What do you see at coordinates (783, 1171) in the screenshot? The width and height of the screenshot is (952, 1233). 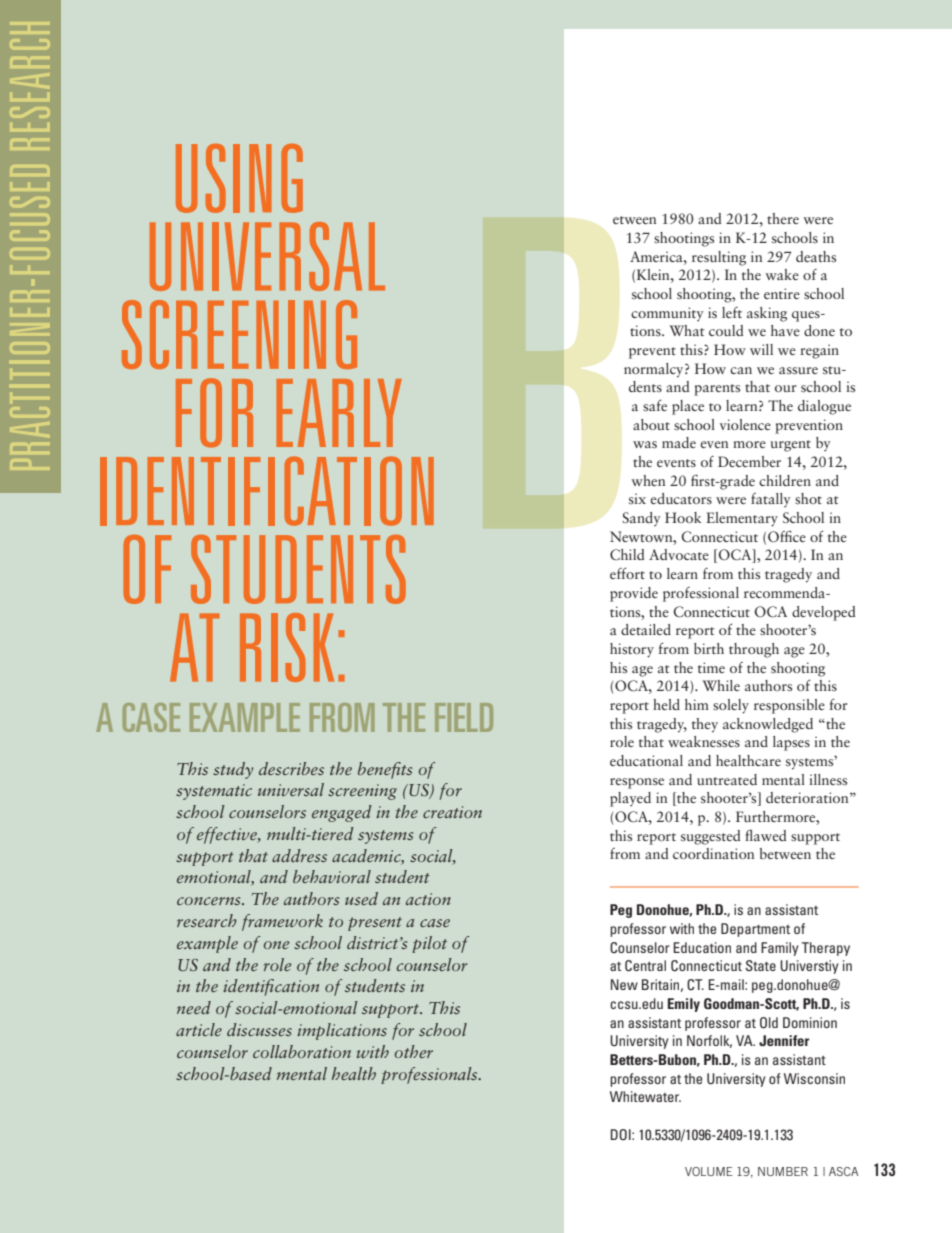 I see `NUMBER` at bounding box center [783, 1171].
